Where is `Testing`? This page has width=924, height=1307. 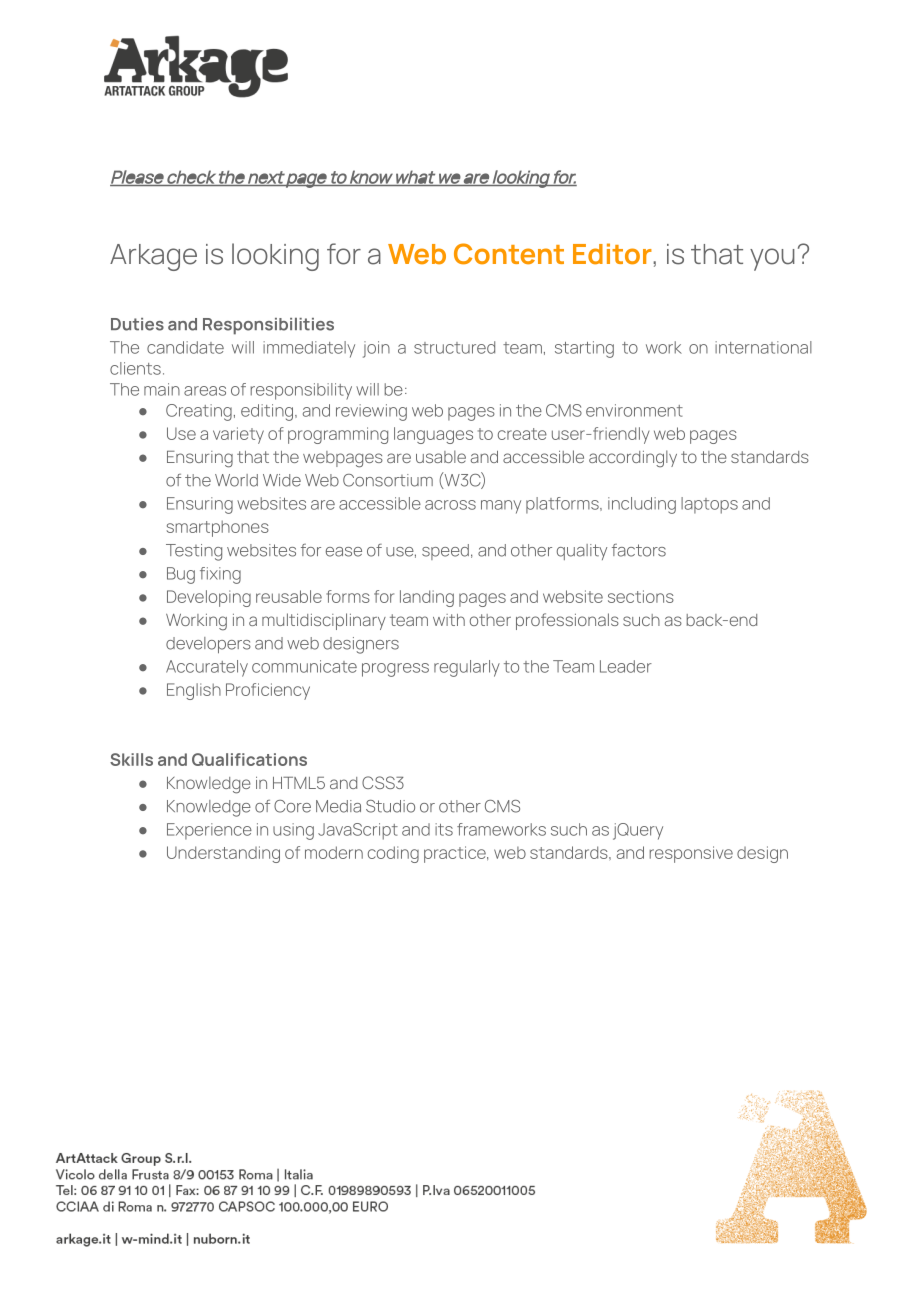
Testing is located at coordinates (194, 552).
